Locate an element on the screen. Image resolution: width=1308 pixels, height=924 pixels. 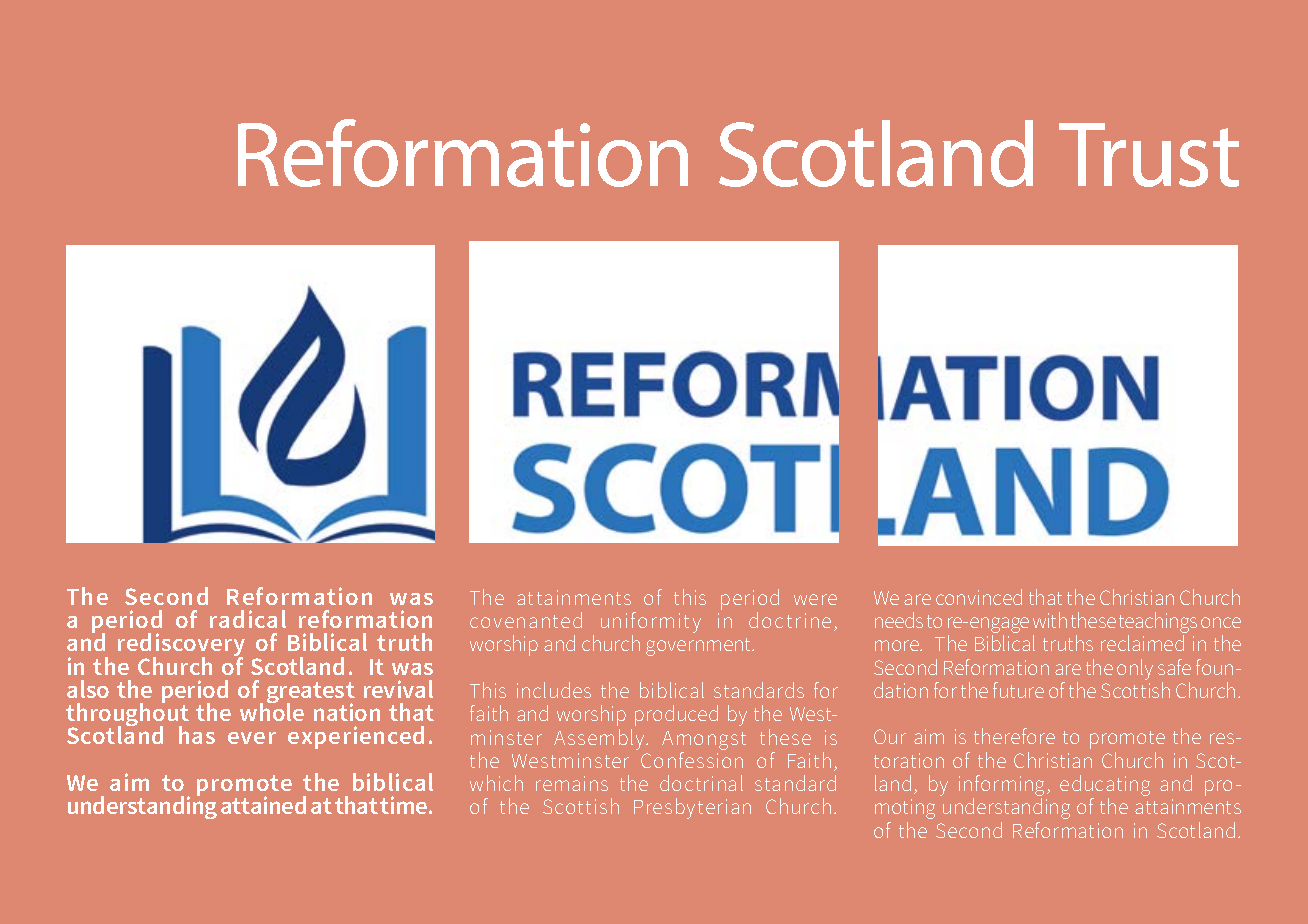
reclaimed is located at coordinates (1142, 643).
